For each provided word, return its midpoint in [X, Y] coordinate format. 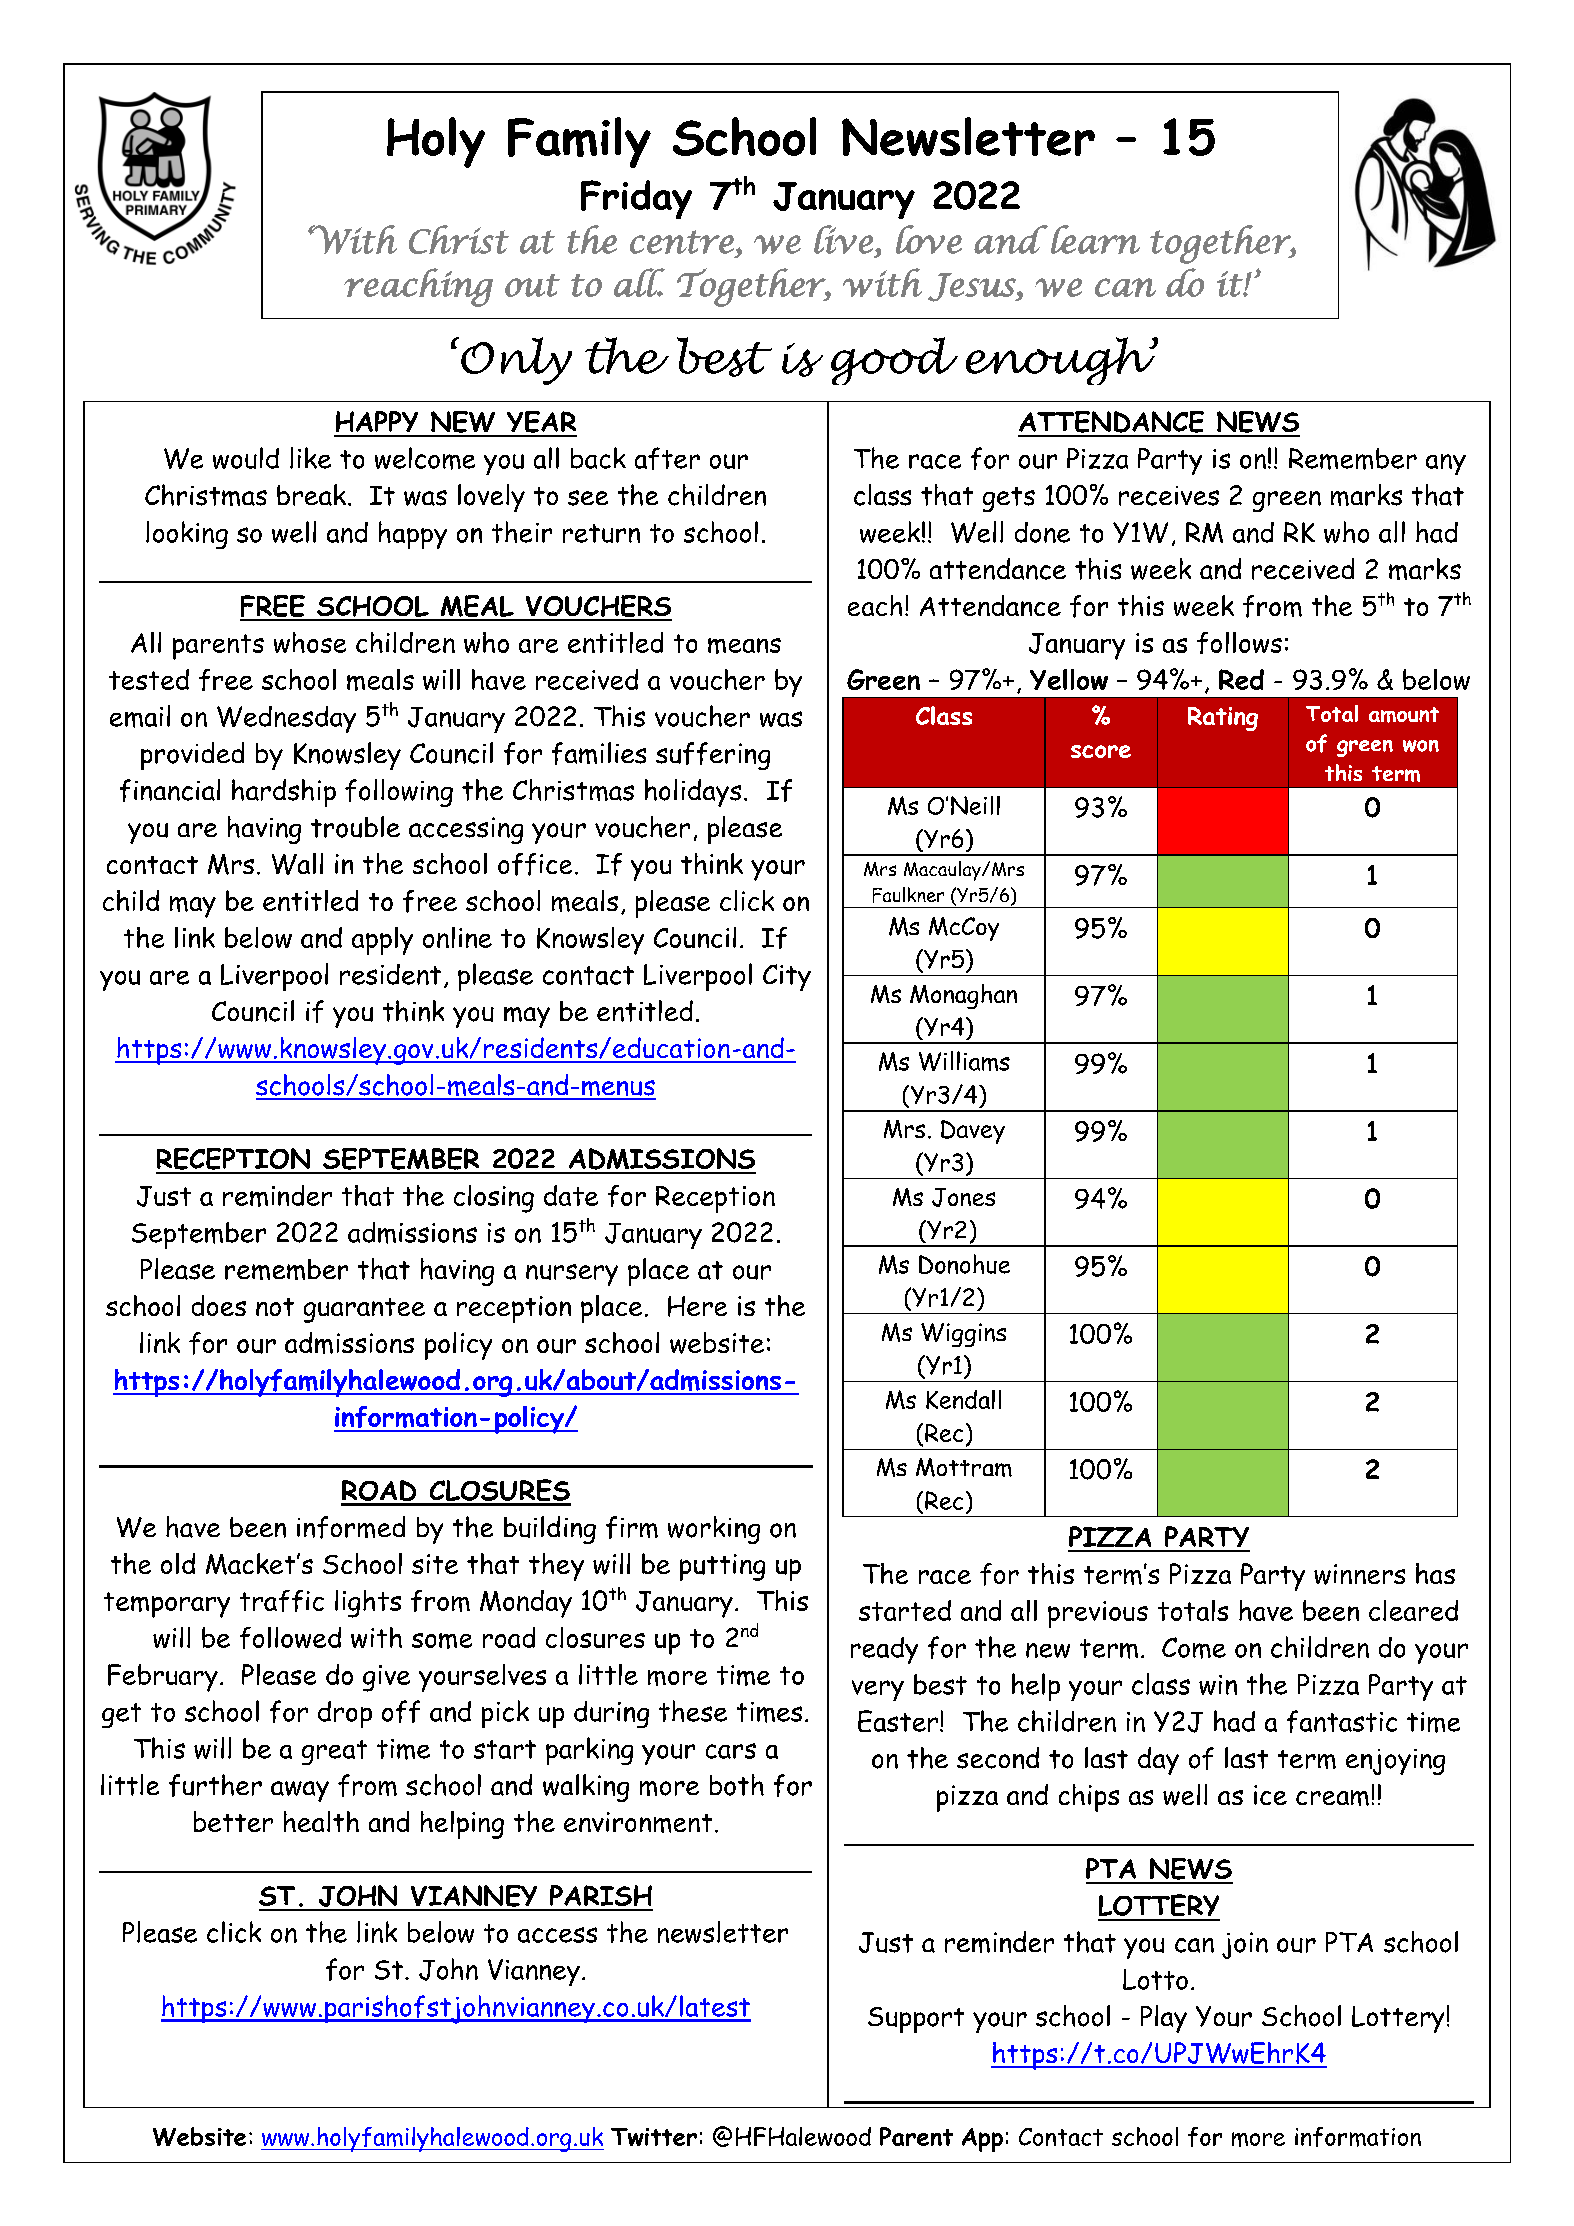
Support [916, 2020]
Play [1164, 2019]
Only [516, 361]
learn [1095, 239]
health [321, 1821]
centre [682, 242]
